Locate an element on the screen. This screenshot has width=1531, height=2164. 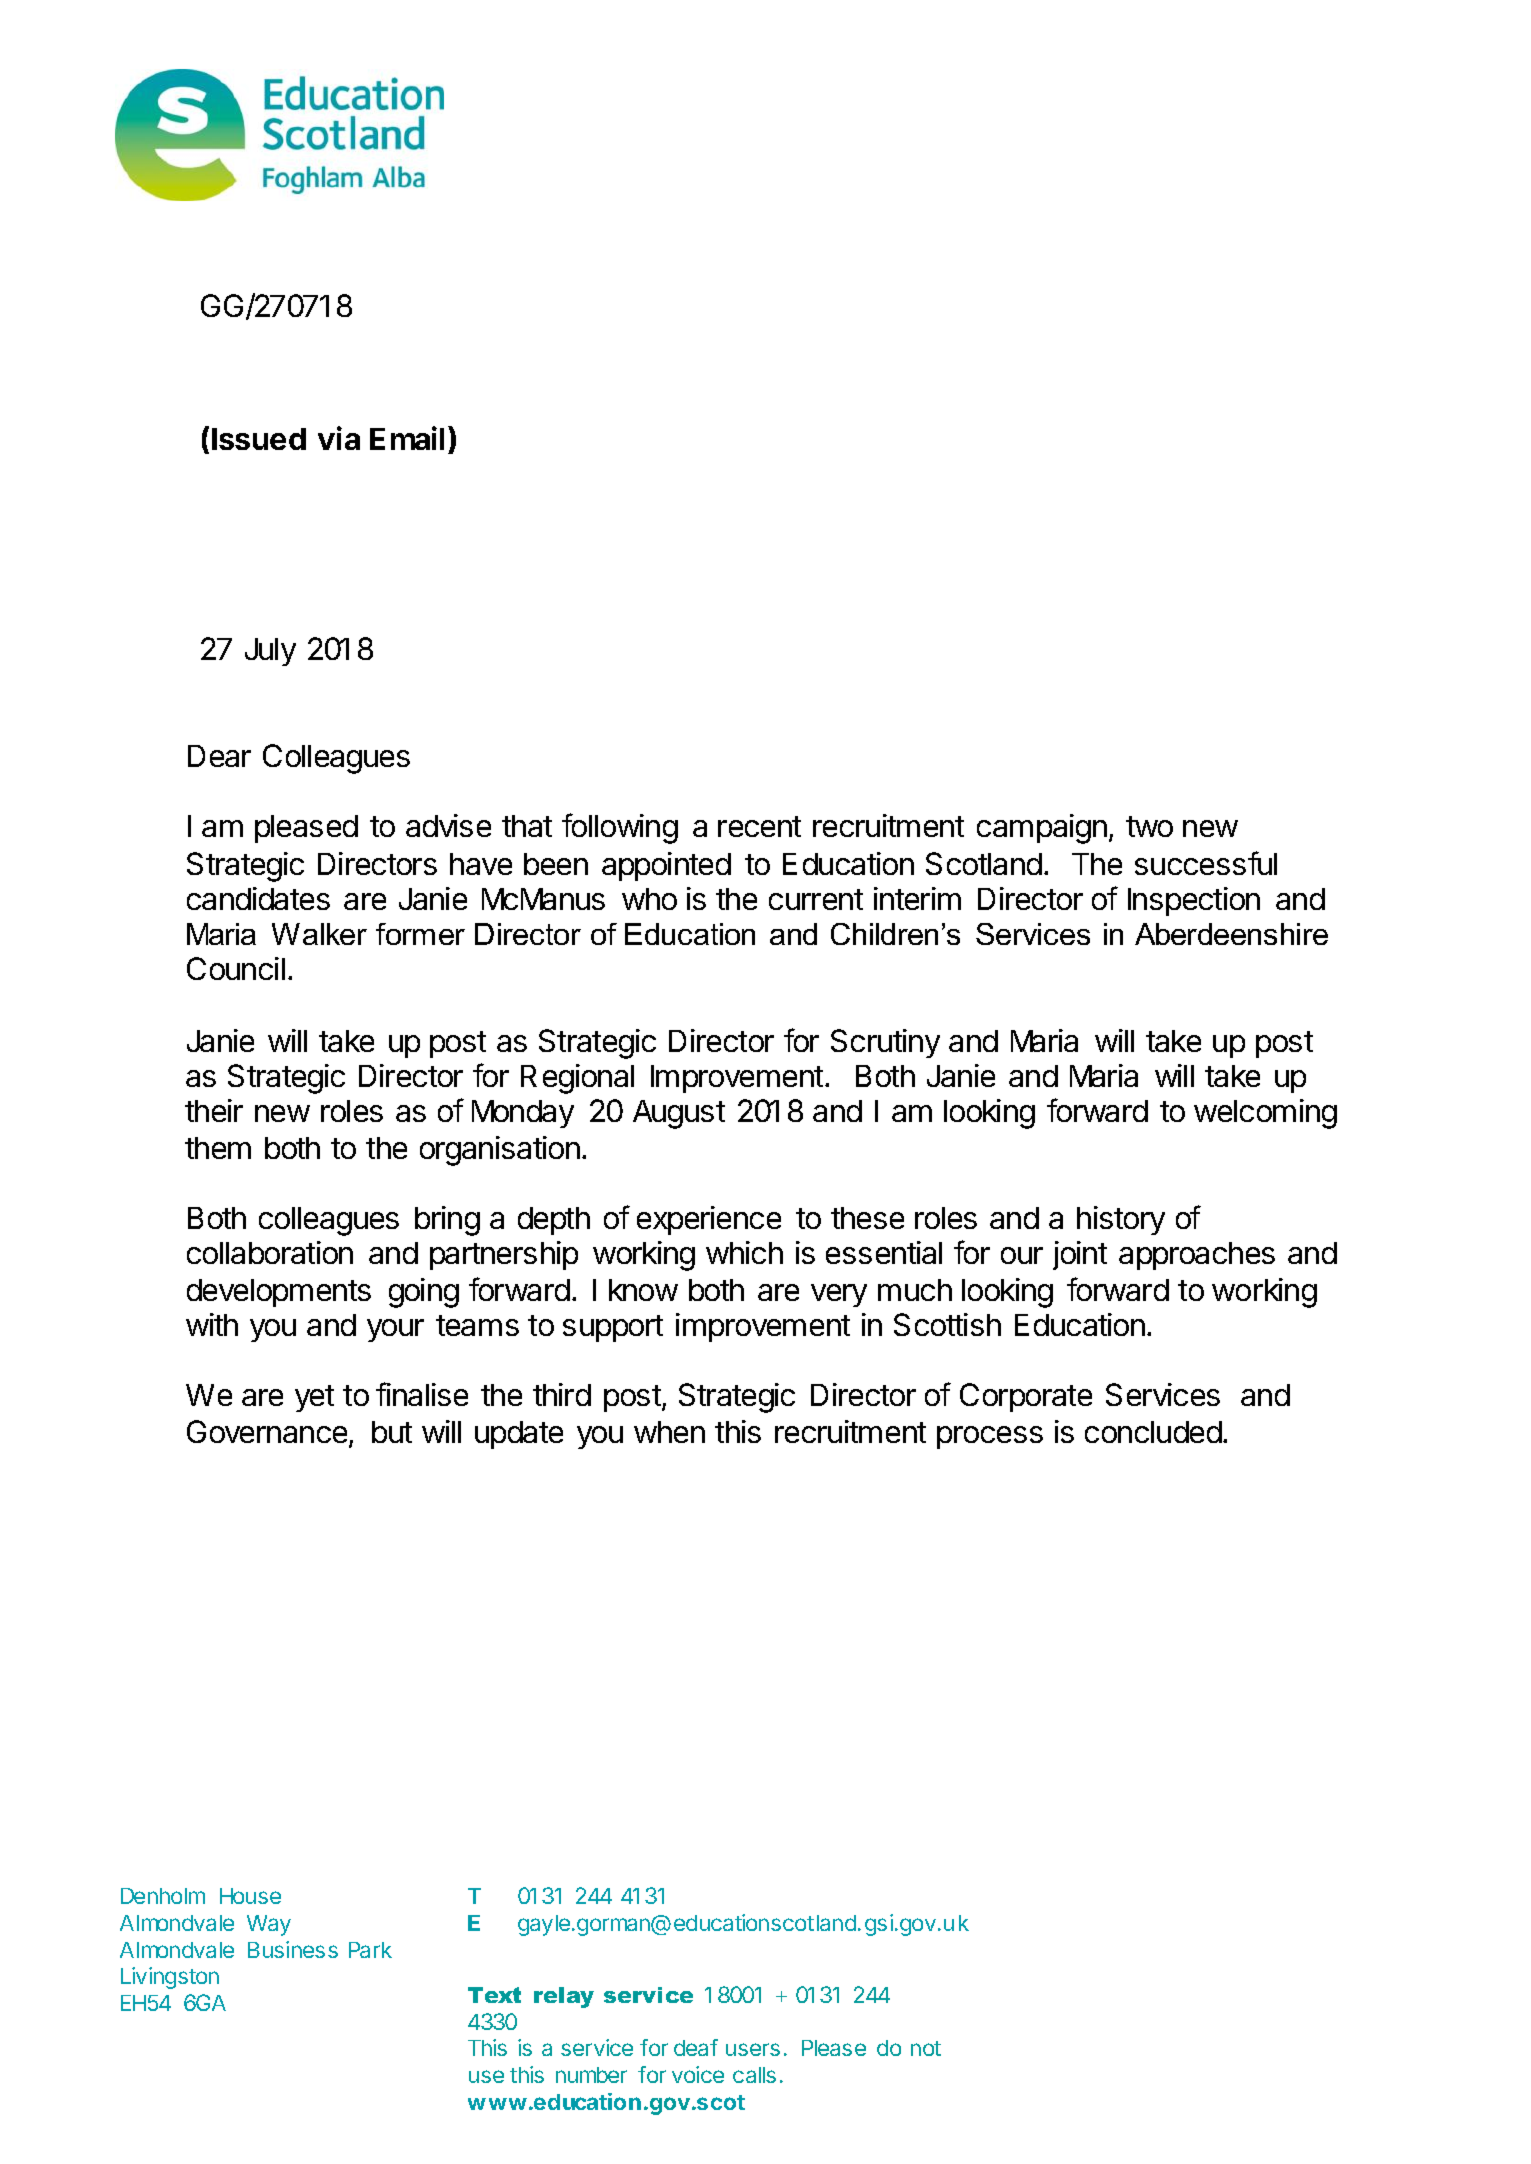
via is located at coordinates (339, 438).
